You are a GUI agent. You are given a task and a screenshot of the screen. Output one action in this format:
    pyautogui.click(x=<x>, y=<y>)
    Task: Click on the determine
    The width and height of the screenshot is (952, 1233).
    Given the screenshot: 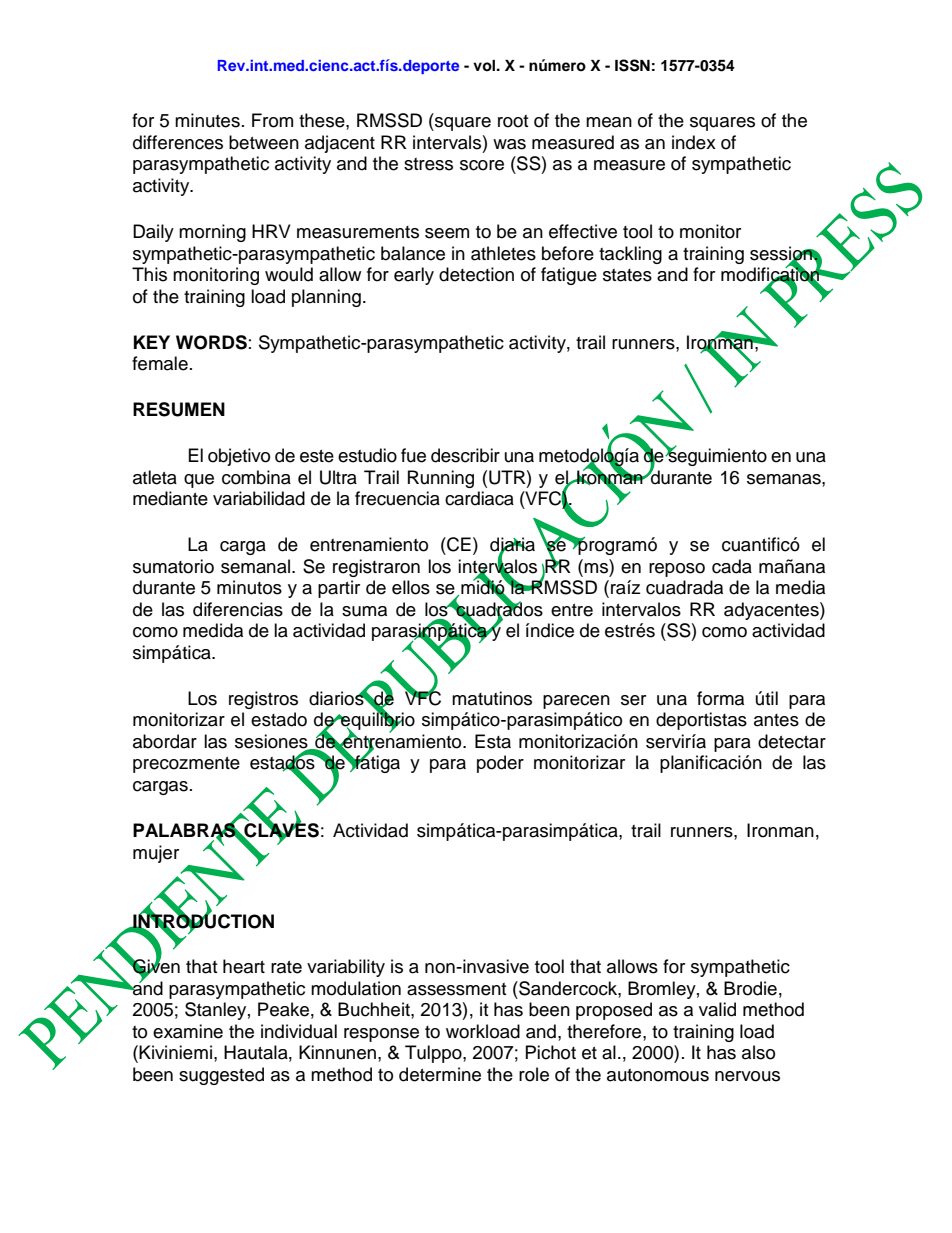 What is the action you would take?
    pyautogui.click(x=440, y=1074)
